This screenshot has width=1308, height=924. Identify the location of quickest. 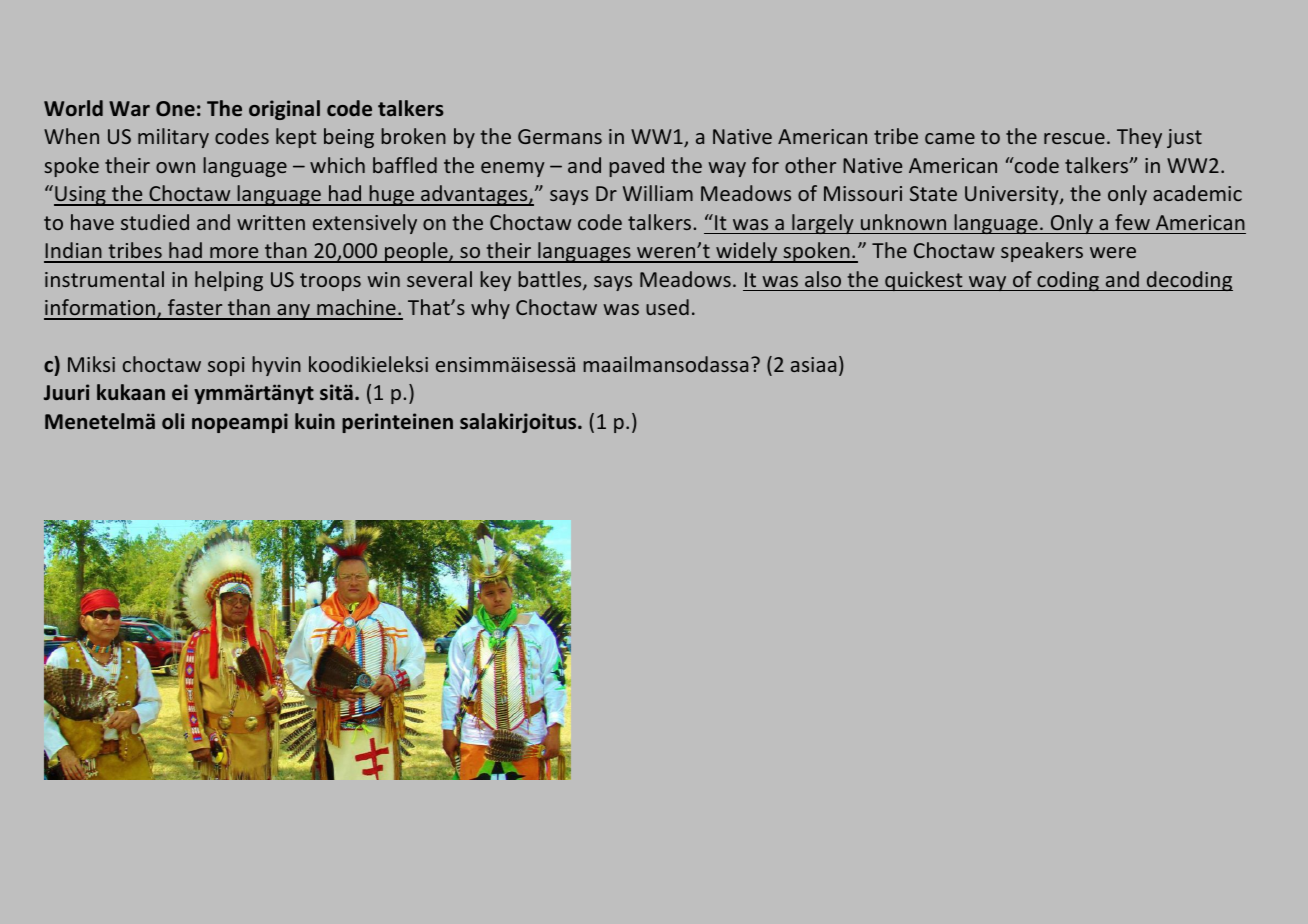
(924, 281).
